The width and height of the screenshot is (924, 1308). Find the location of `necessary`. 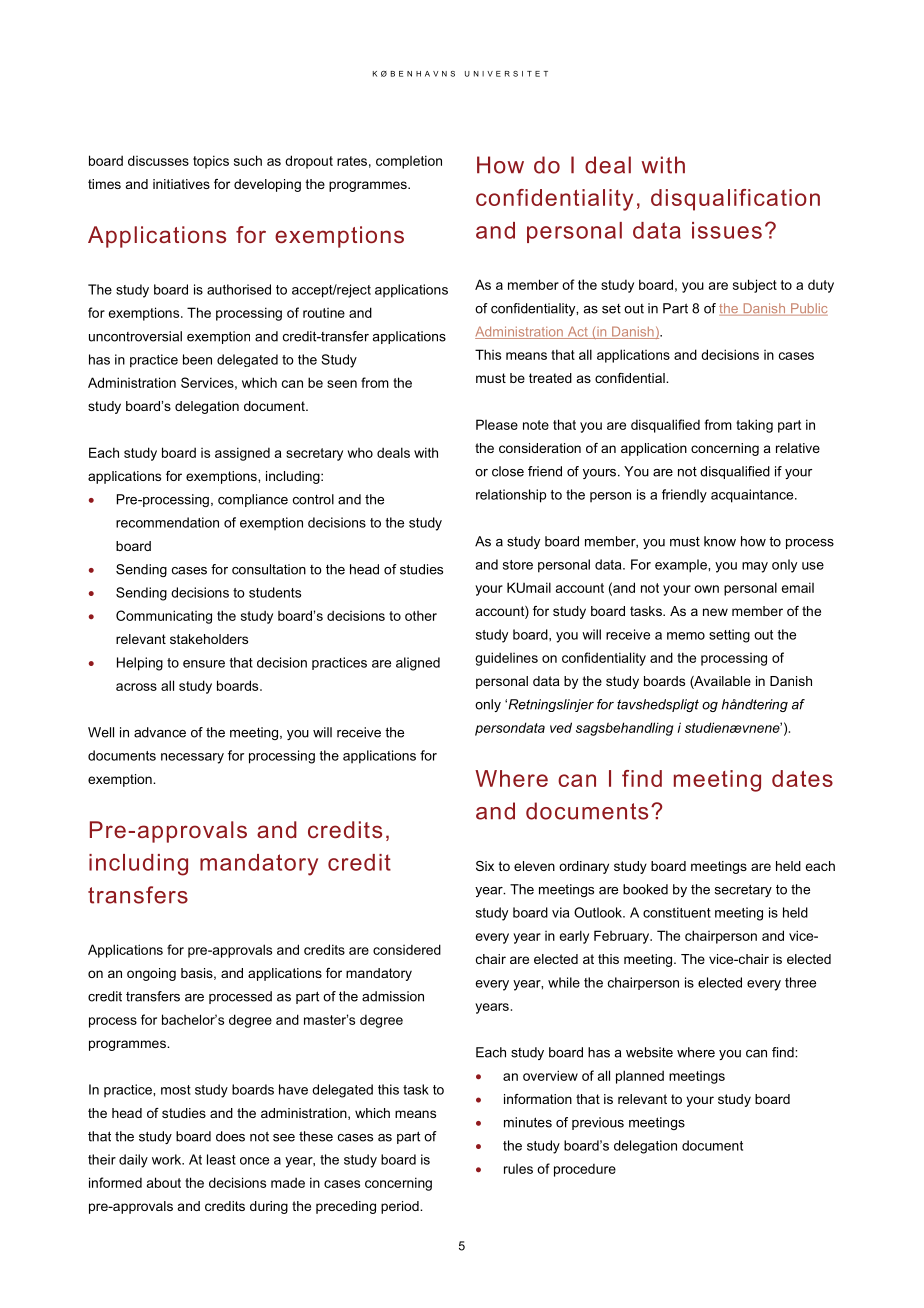

necessary is located at coordinates (192, 758).
